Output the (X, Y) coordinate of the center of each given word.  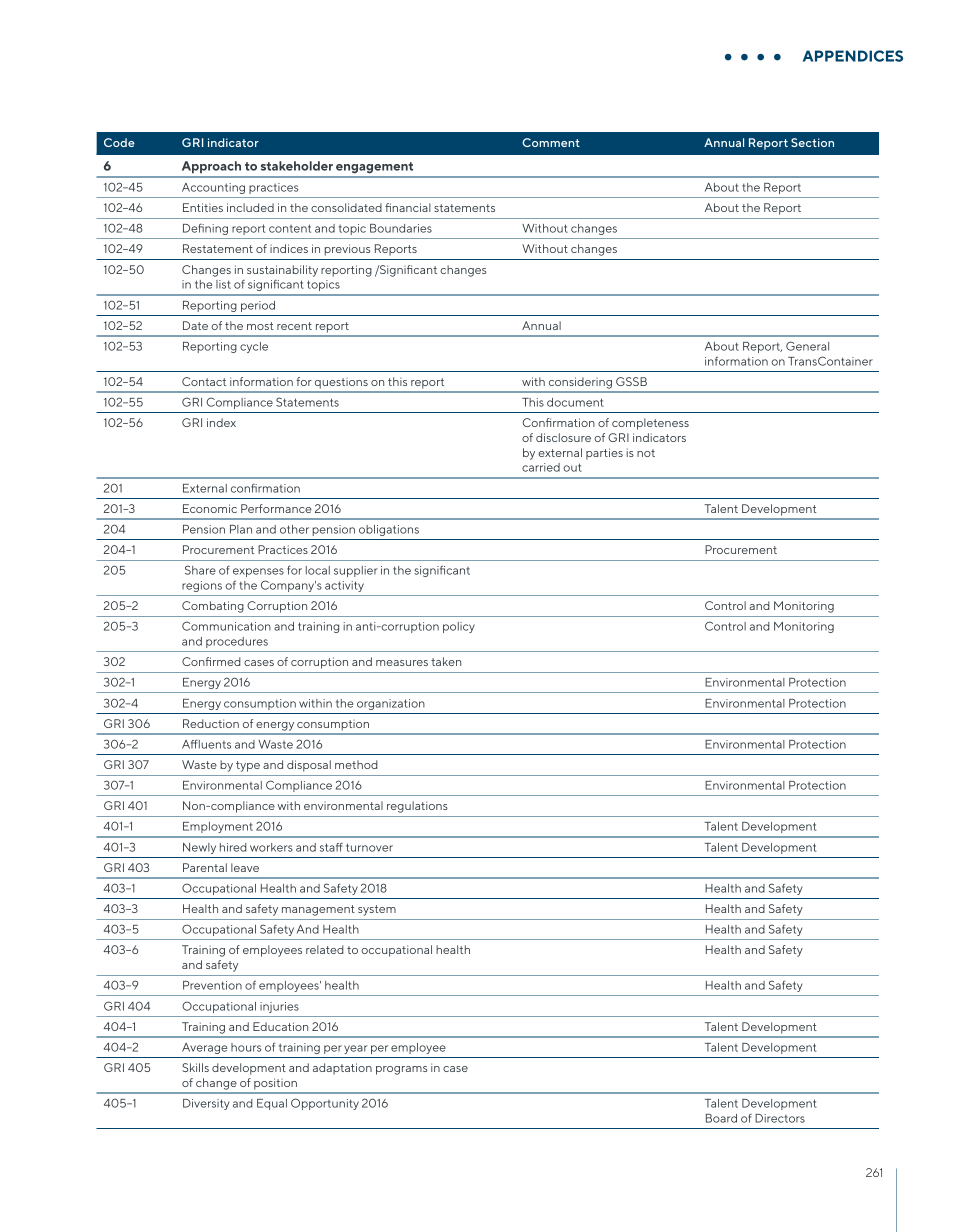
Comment (551, 142)
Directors (780, 1118)
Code (119, 142)
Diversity (206, 1104)
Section (812, 142)
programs (401, 1070)
